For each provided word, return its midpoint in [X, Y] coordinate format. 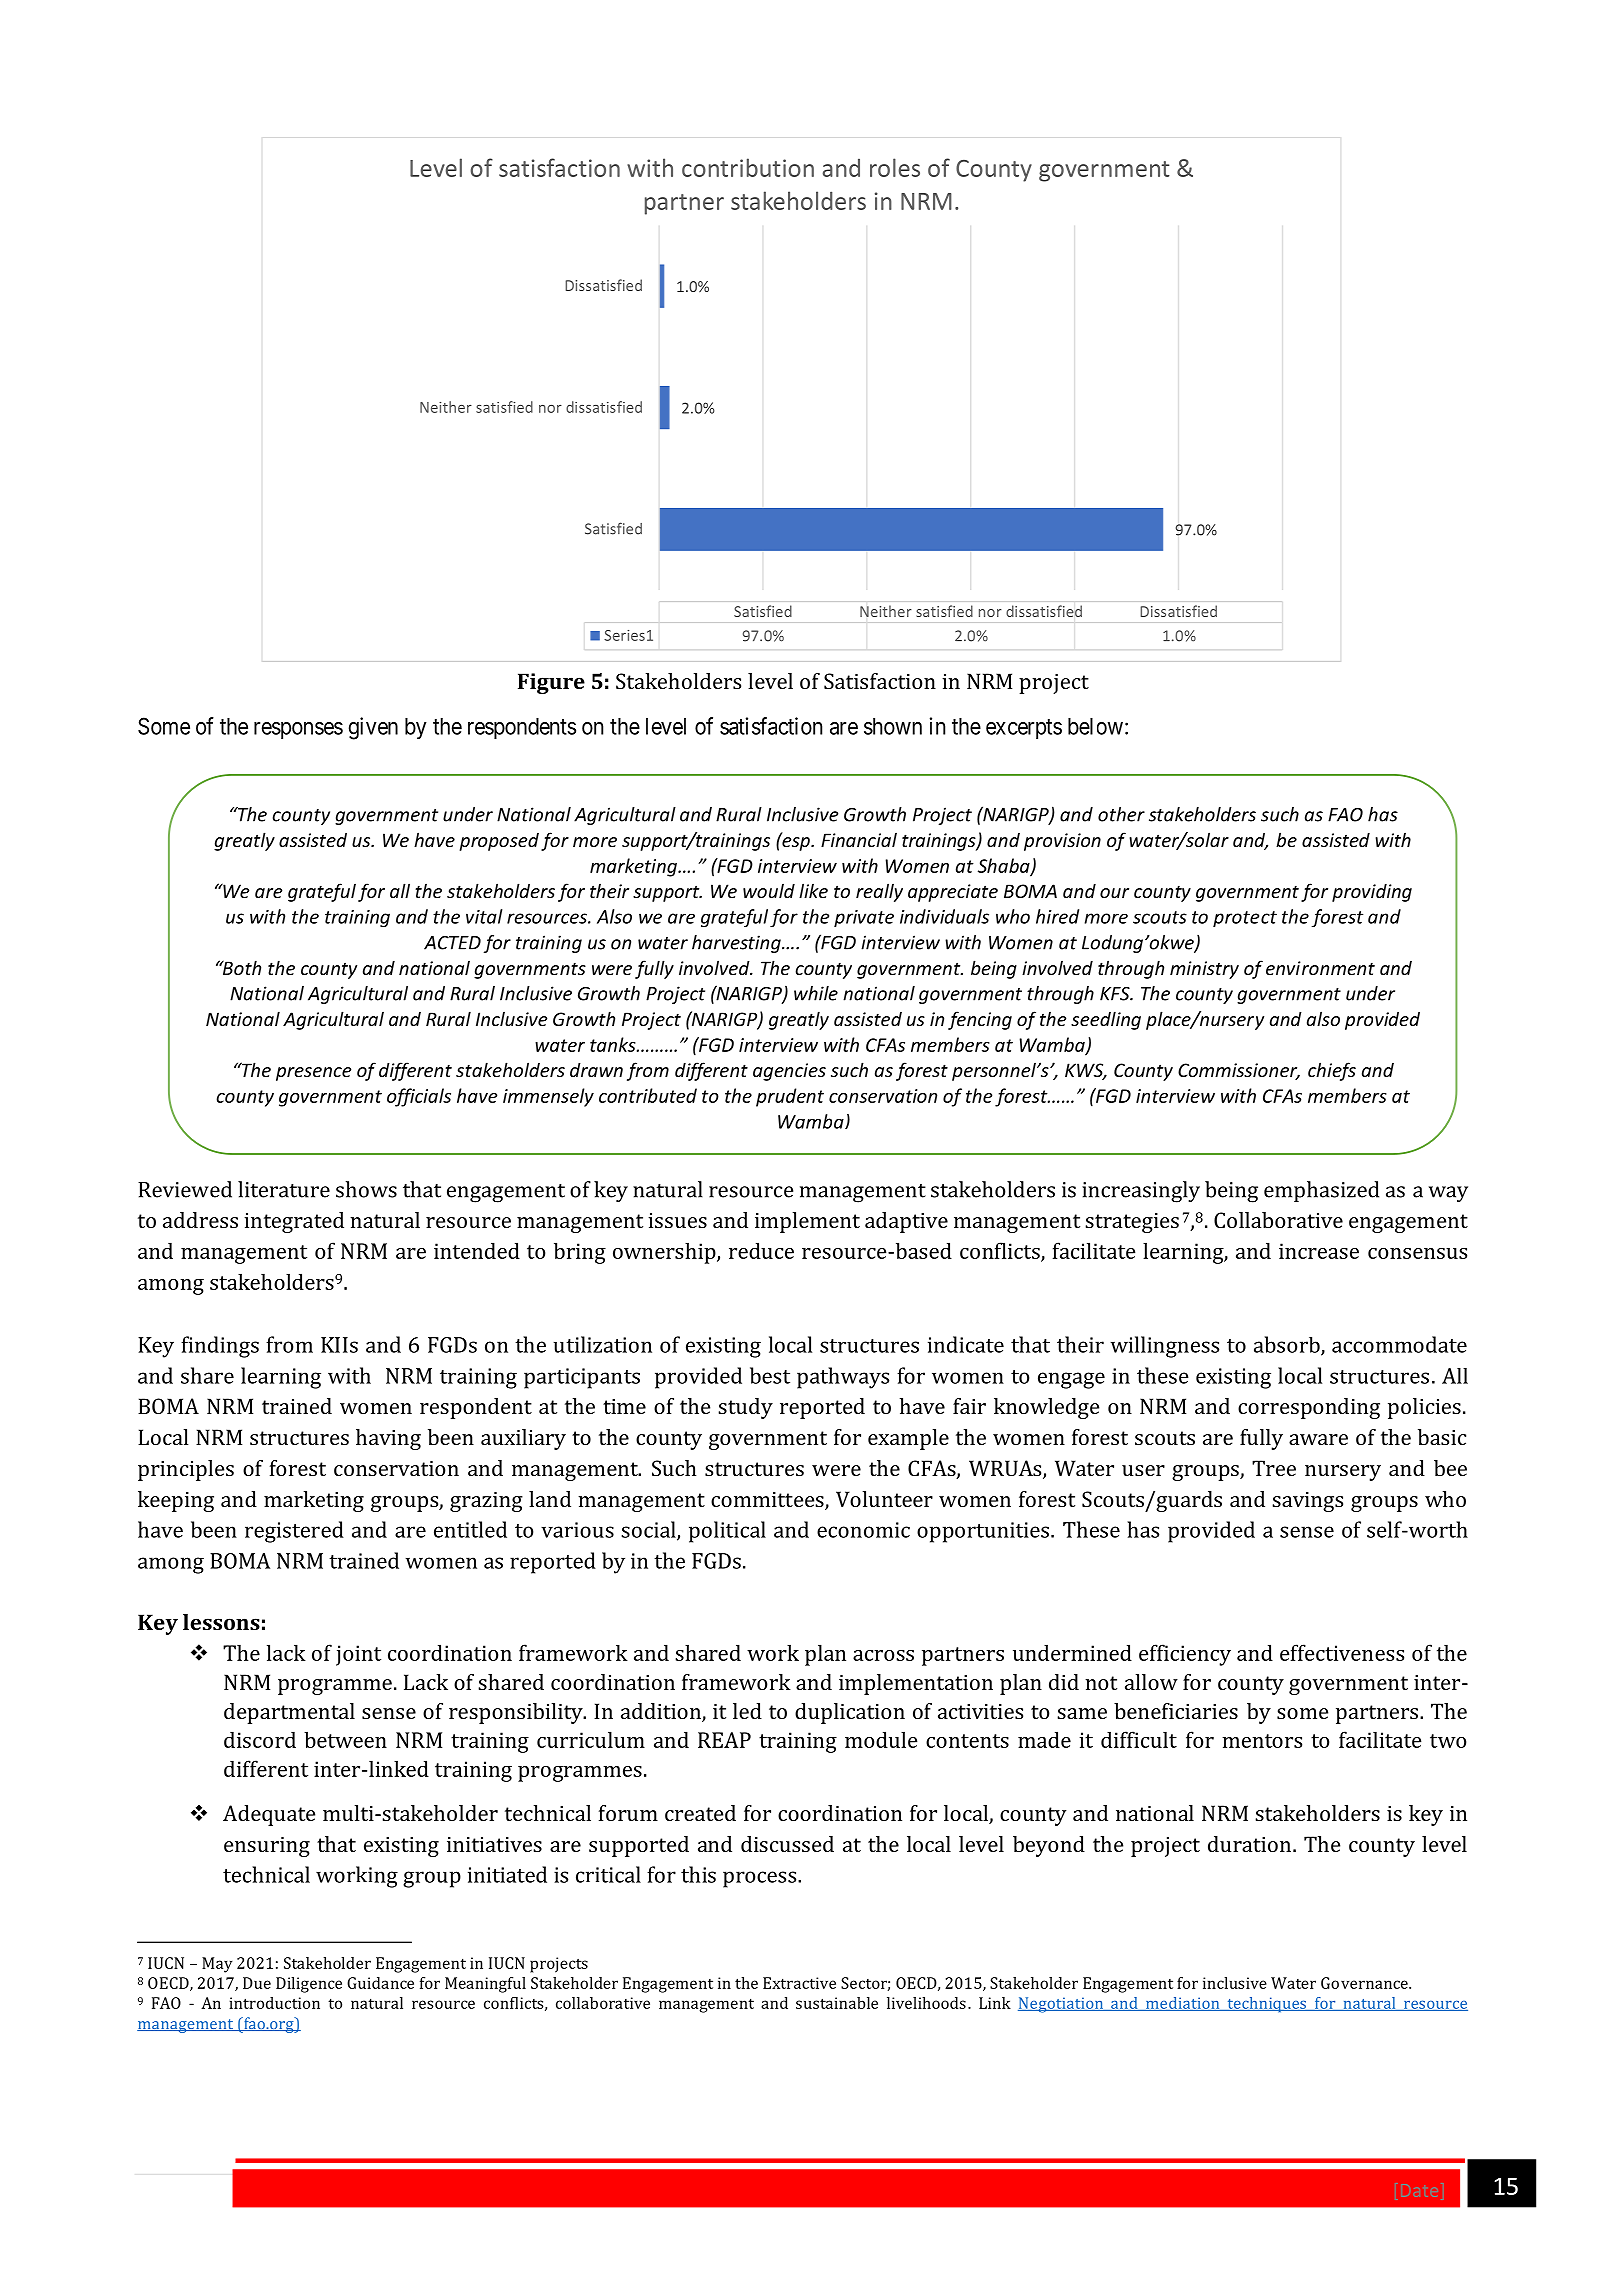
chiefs [1332, 1071]
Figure [551, 683]
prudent [790, 1097]
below [1095, 726]
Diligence [309, 1985]
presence [313, 1074]
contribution [748, 167]
